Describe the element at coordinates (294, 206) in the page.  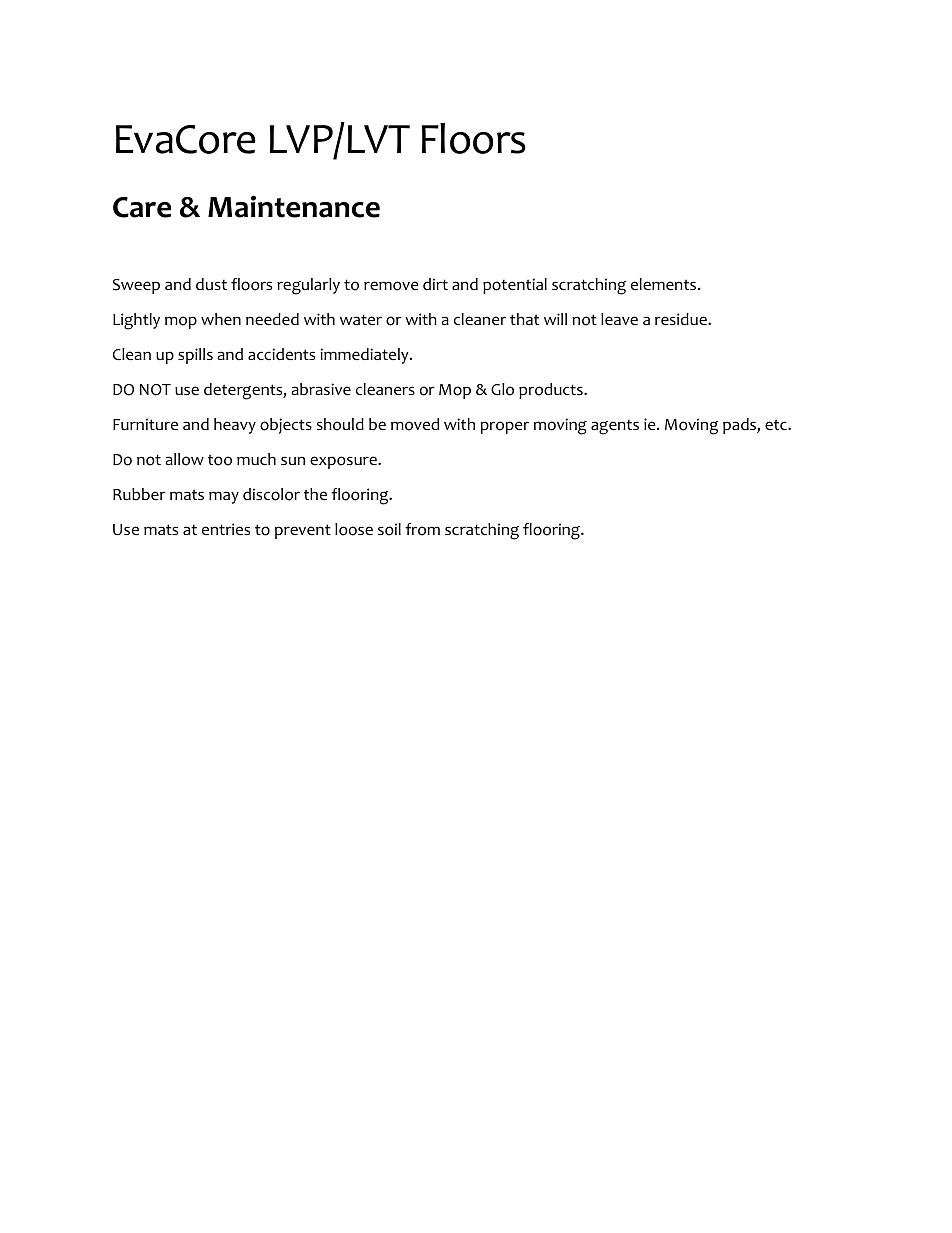
I see `Maintenance` at that location.
